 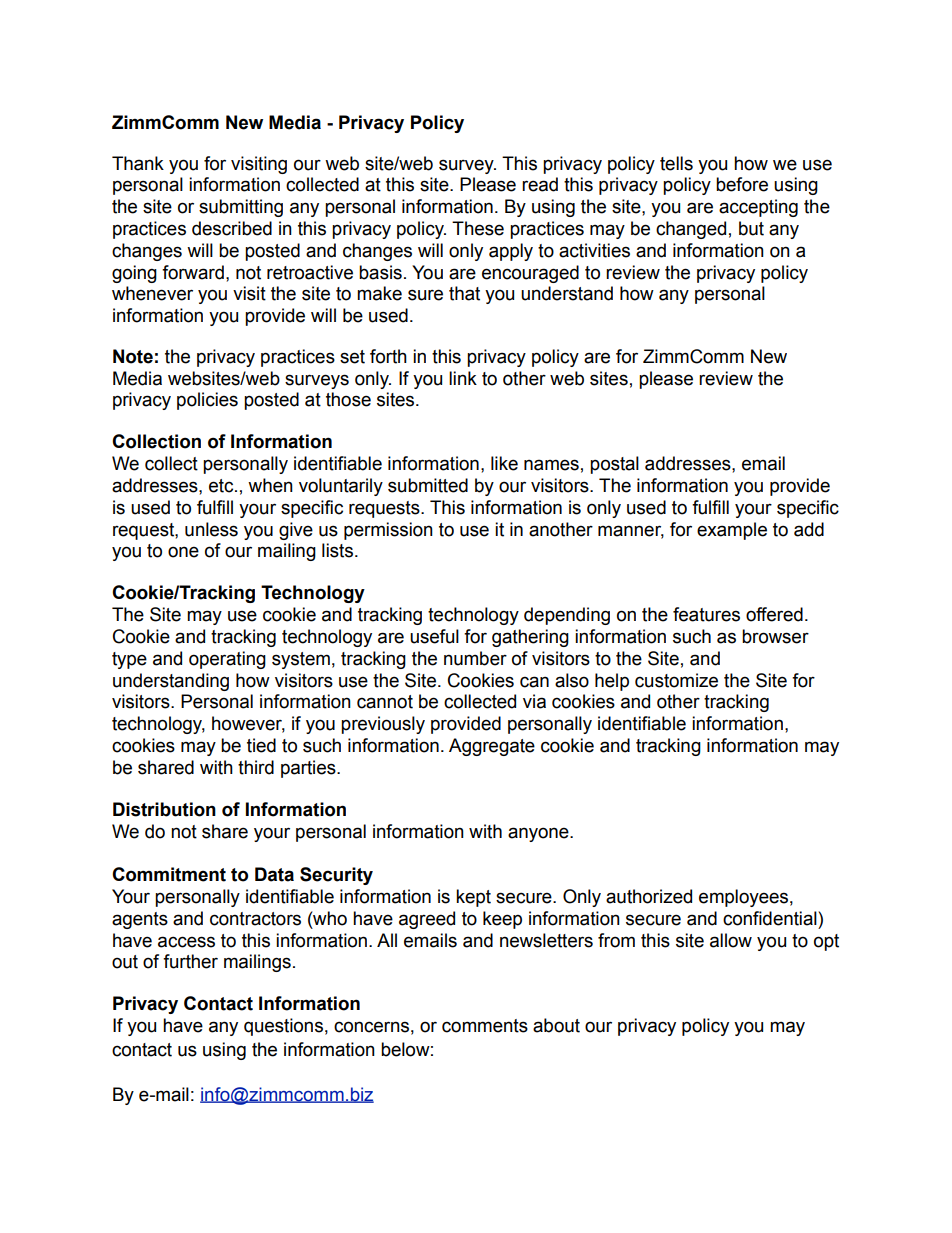 What do you see at coordinates (492, 747) in the screenshot?
I see `Aggregate` at bounding box center [492, 747].
